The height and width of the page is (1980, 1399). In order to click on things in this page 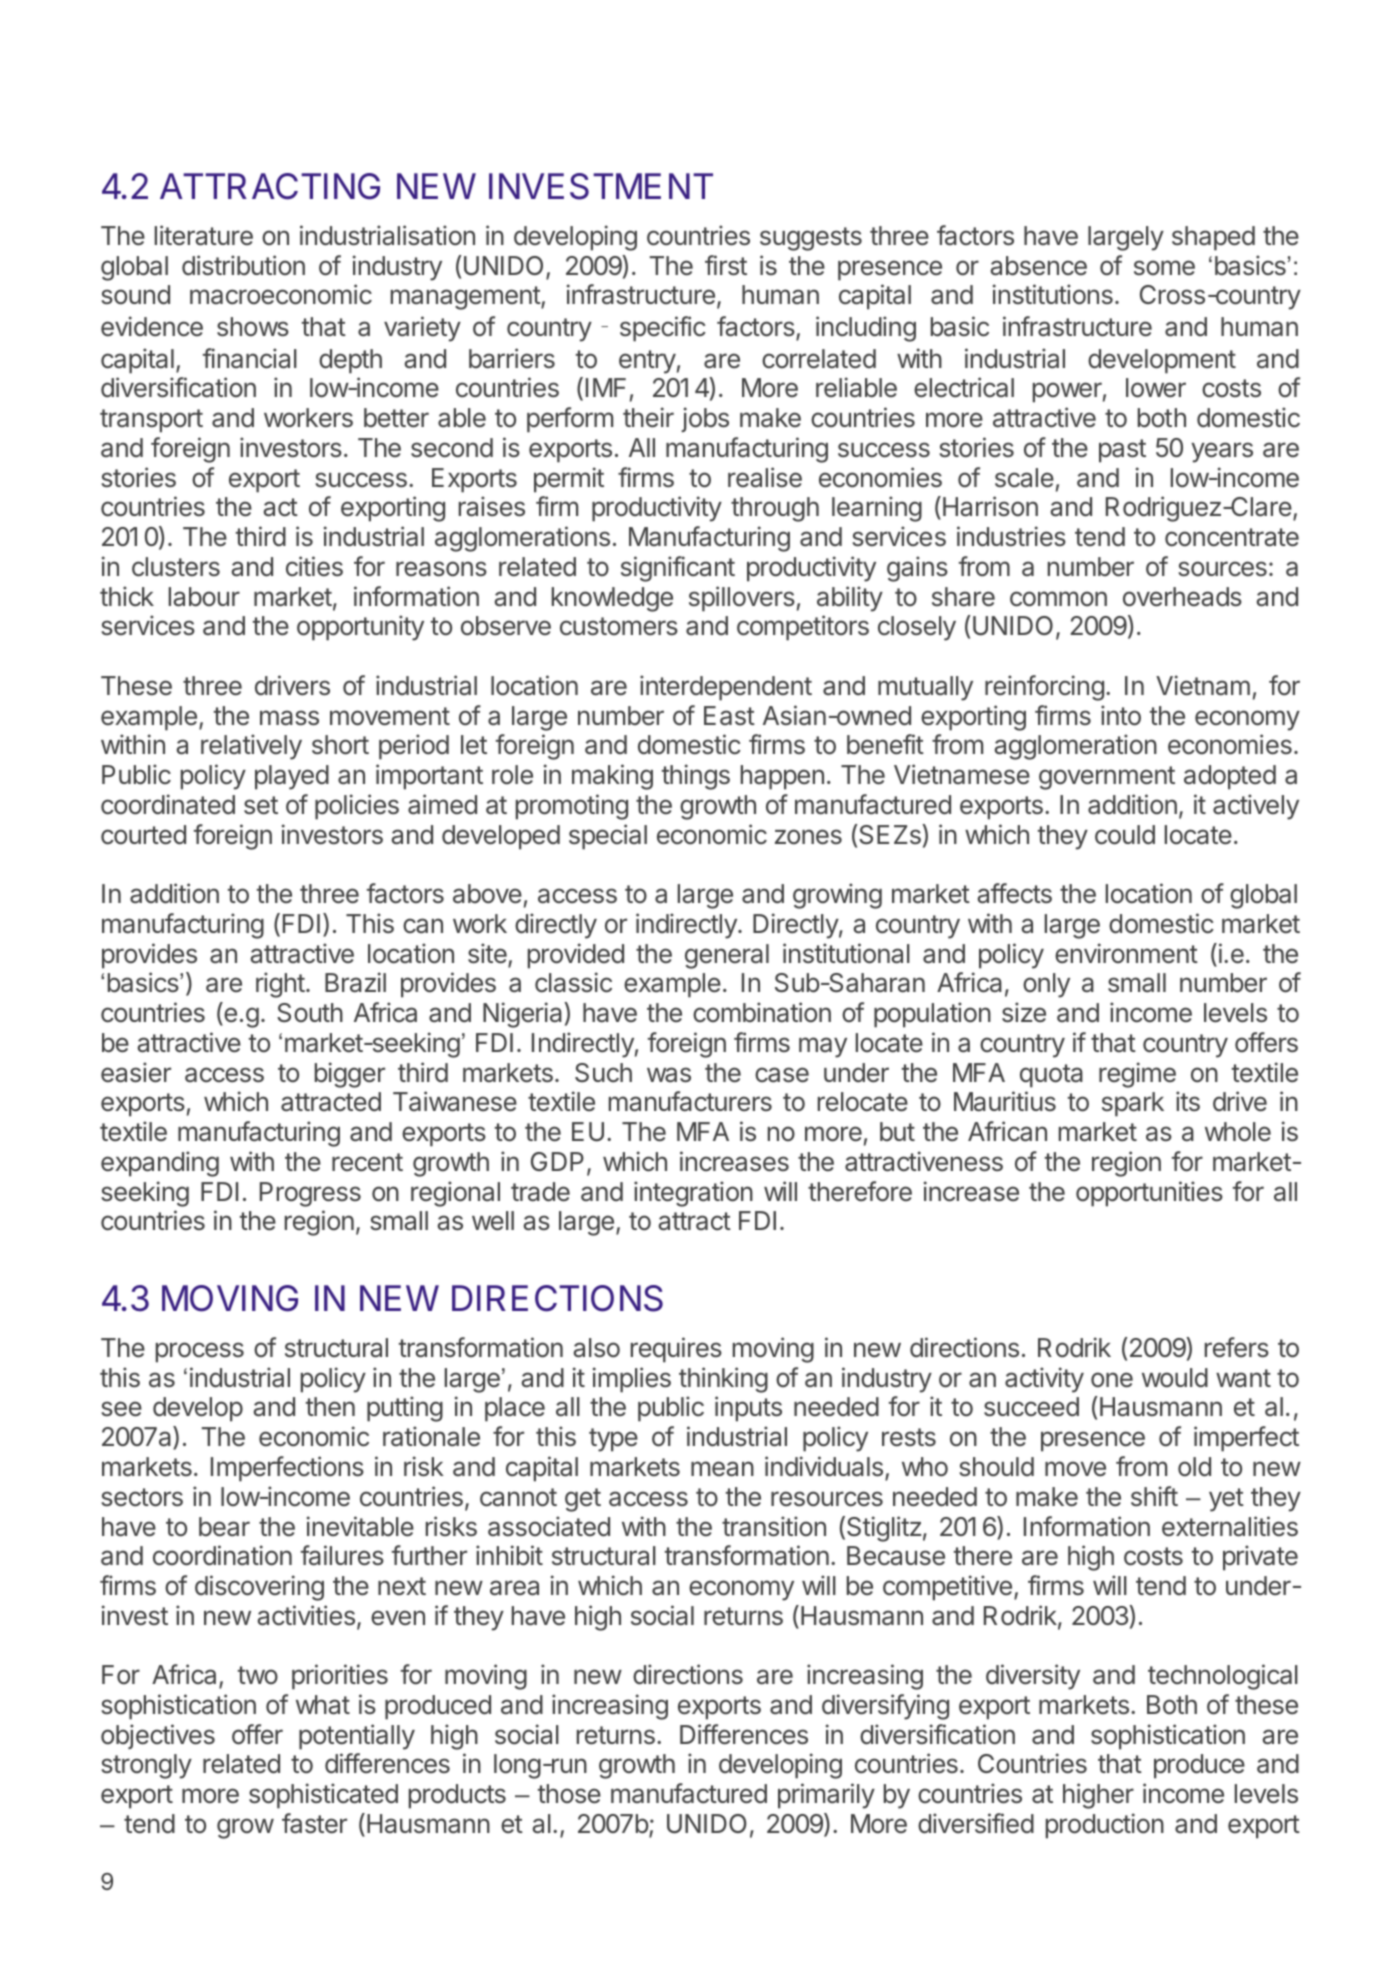, I will do `click(696, 777)`.
